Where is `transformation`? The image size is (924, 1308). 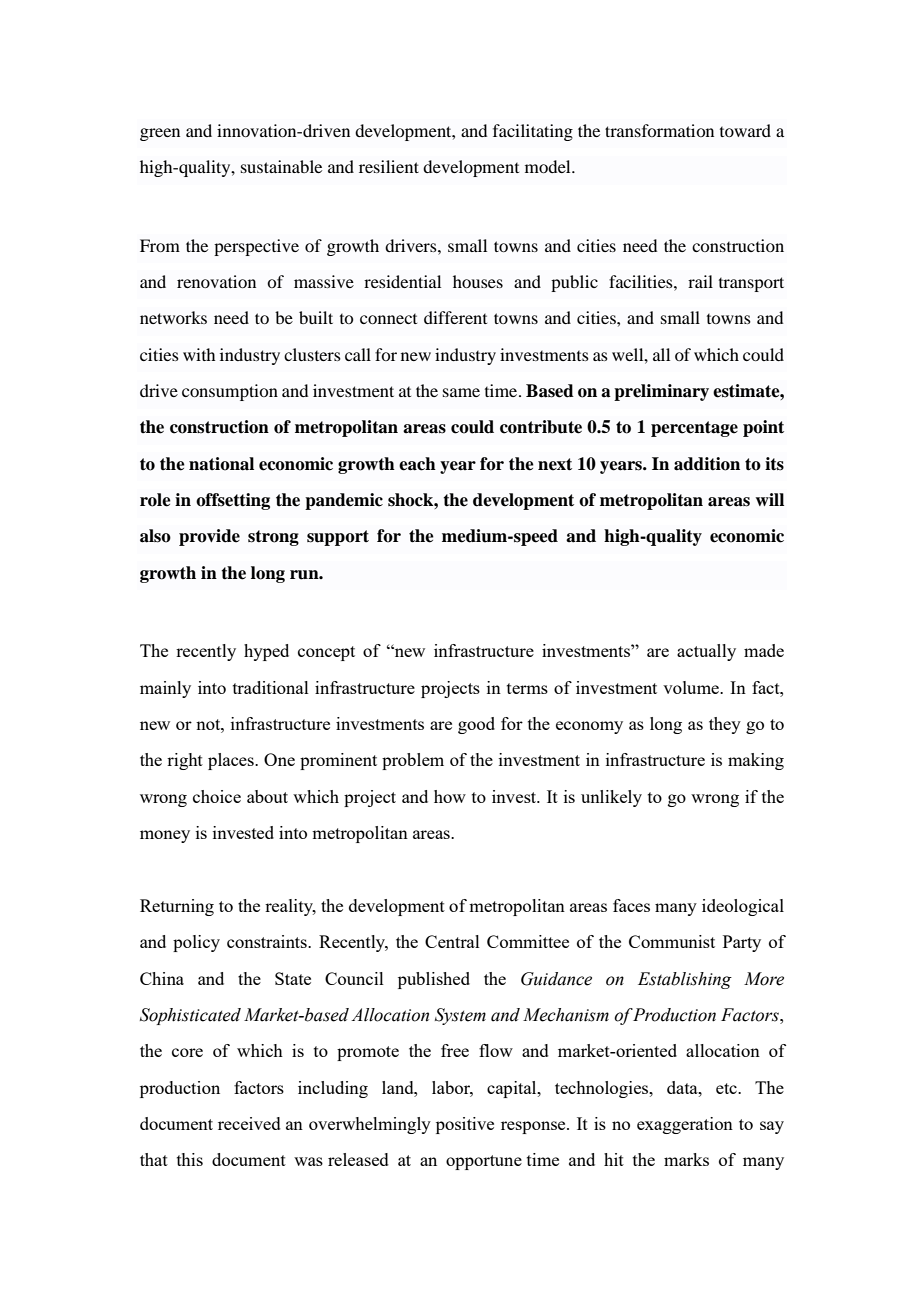 transformation is located at coordinates (659, 130).
